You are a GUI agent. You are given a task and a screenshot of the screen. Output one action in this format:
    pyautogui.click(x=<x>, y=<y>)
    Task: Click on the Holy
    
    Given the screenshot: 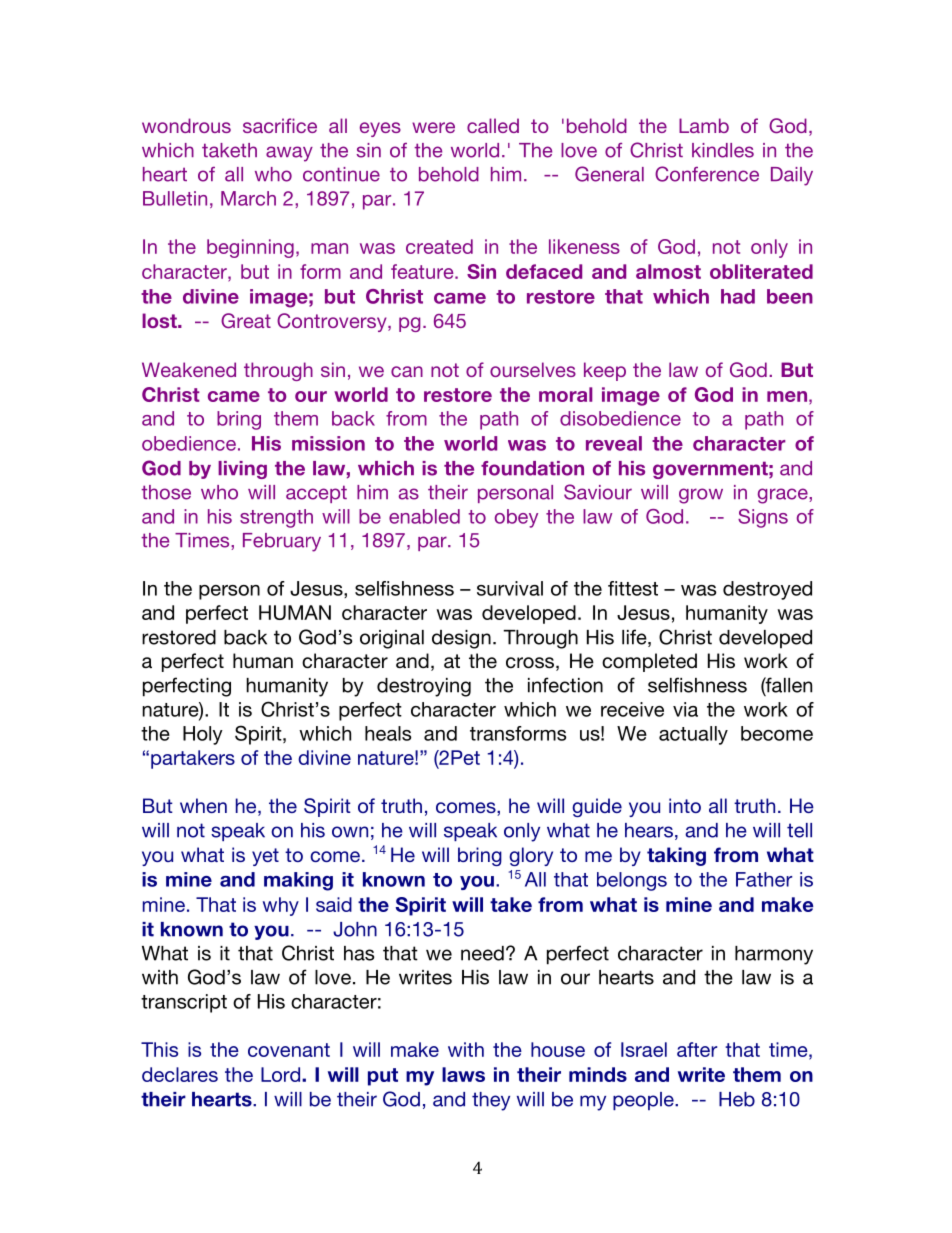 What is the action you would take?
    pyautogui.click(x=203, y=735)
